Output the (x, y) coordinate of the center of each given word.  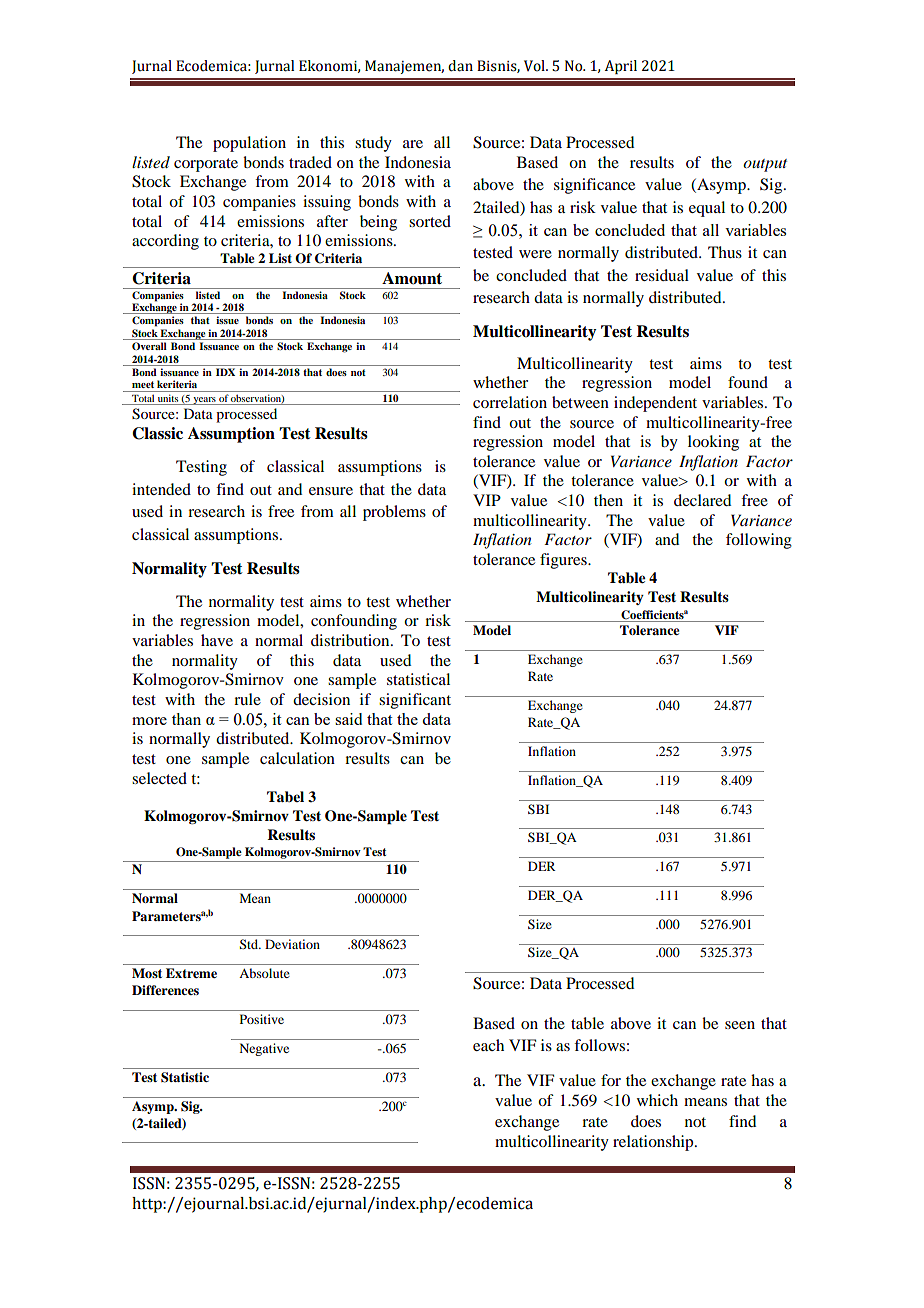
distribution (351, 640)
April (621, 67)
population (249, 144)
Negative (264, 1049)
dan (460, 66)
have (217, 640)
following (759, 541)
